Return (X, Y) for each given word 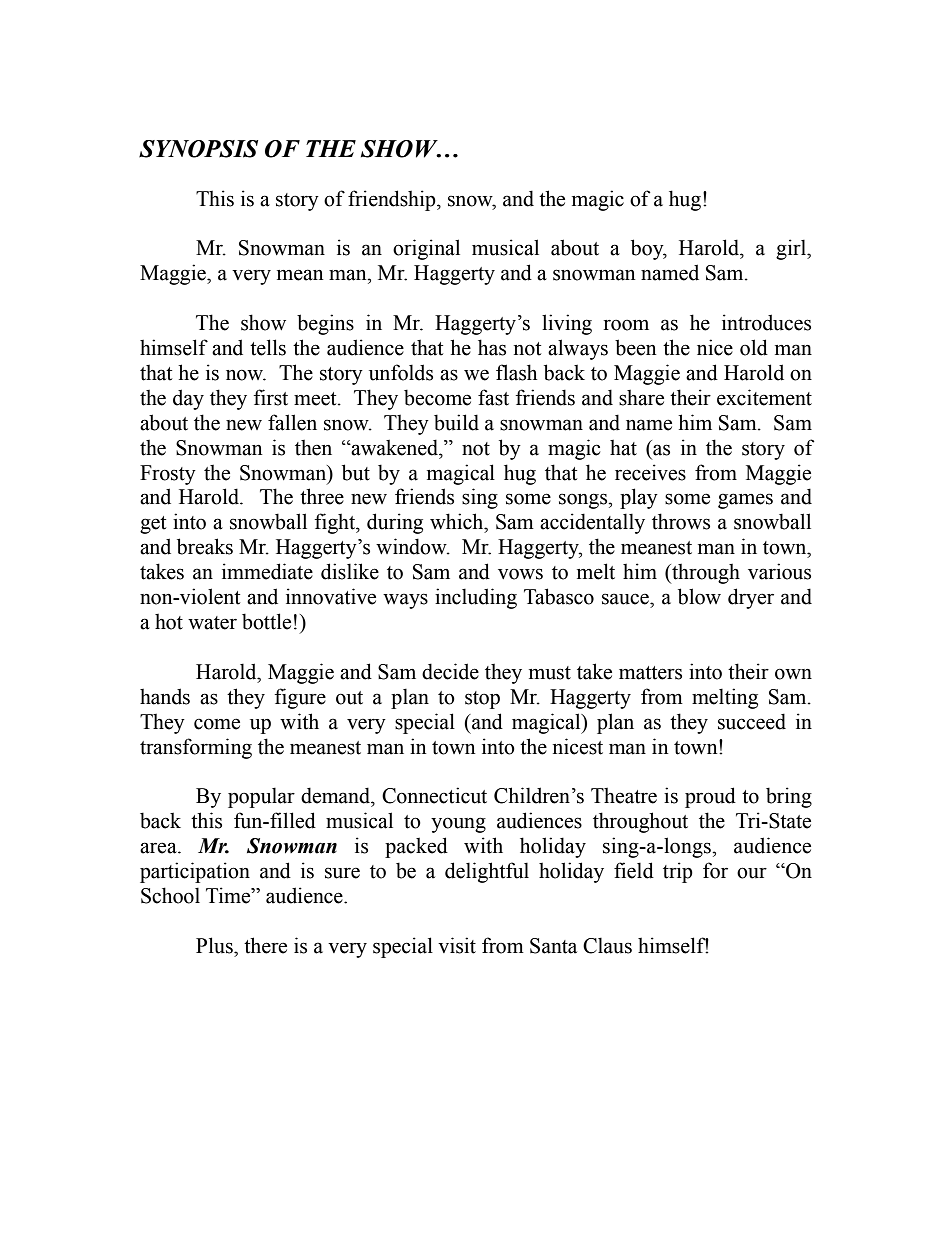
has (492, 347)
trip (678, 872)
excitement (764, 397)
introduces (766, 322)
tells (268, 347)
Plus (215, 945)
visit (457, 945)
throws (681, 521)
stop (482, 700)
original (426, 249)
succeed (752, 721)
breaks (205, 546)
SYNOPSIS (198, 149)
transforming (196, 748)
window (412, 546)
